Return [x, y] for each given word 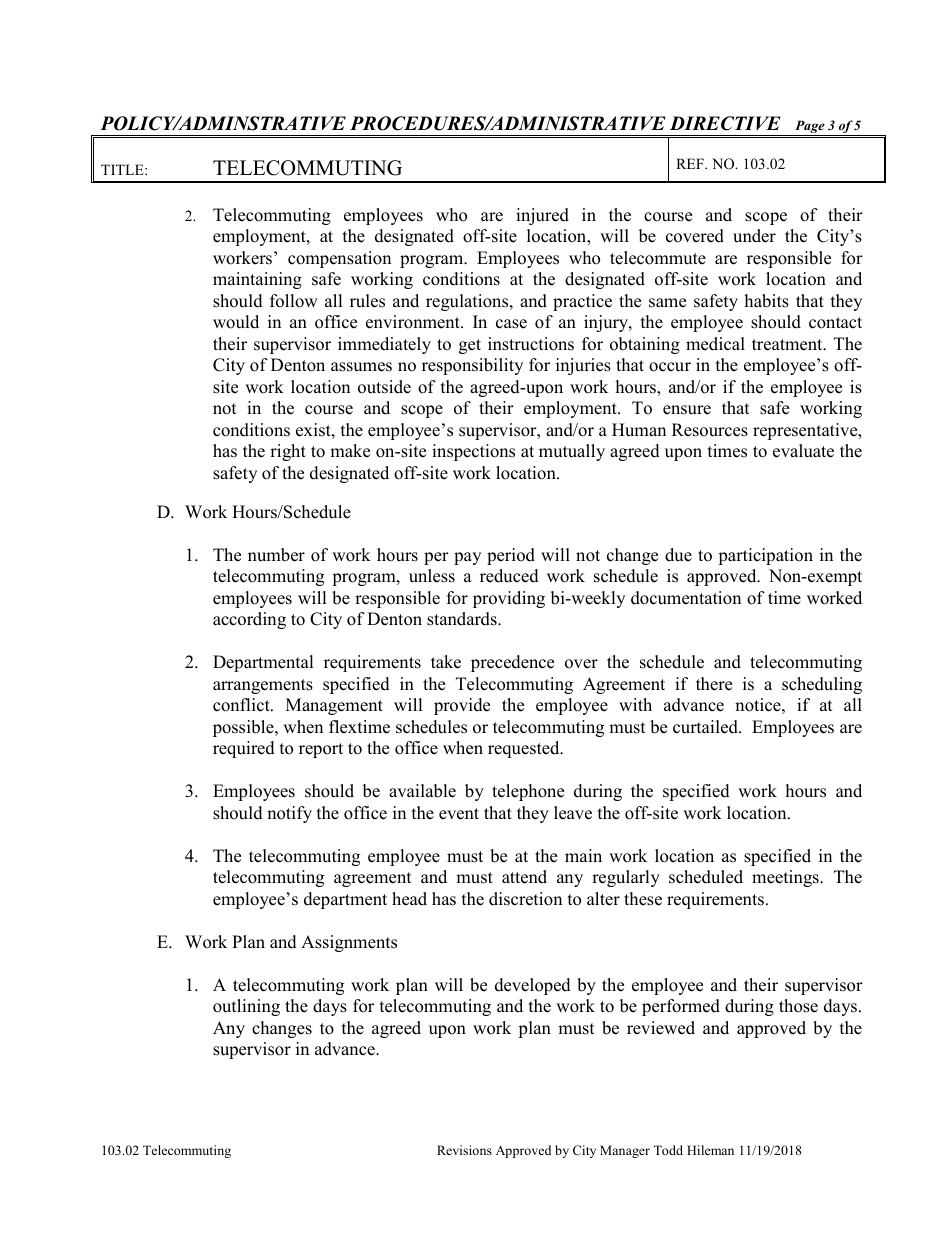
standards [463, 619]
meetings [786, 878]
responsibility [472, 366]
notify [289, 814]
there [714, 684]
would [236, 322]
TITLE [123, 169]
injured [542, 216]
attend [524, 877]
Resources [710, 430]
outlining [246, 1007]
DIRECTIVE [725, 123]
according [249, 620]
